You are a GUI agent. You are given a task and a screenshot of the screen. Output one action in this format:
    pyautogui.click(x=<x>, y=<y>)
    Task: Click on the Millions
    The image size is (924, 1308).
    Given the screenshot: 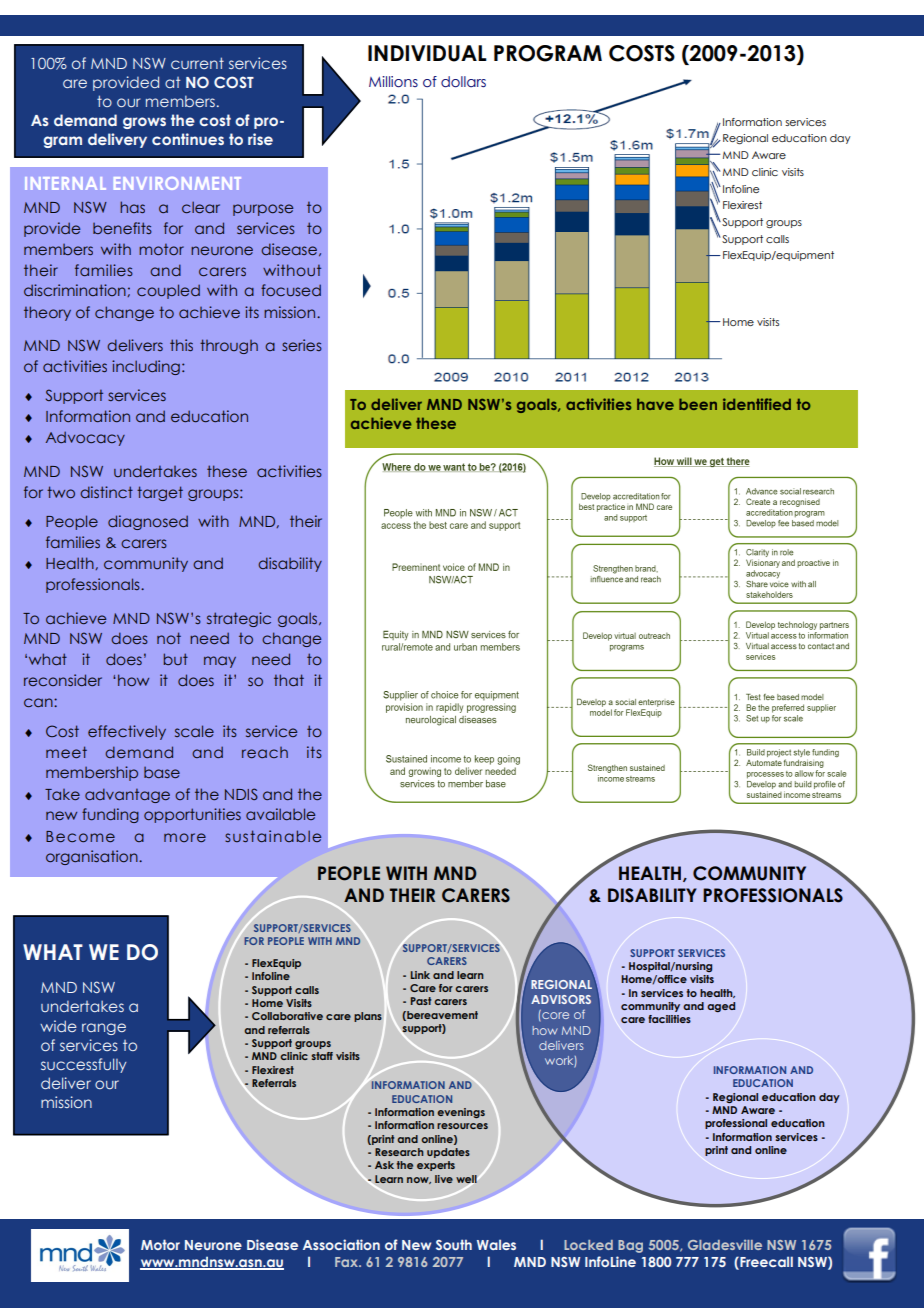 What is the action you would take?
    pyautogui.click(x=393, y=82)
